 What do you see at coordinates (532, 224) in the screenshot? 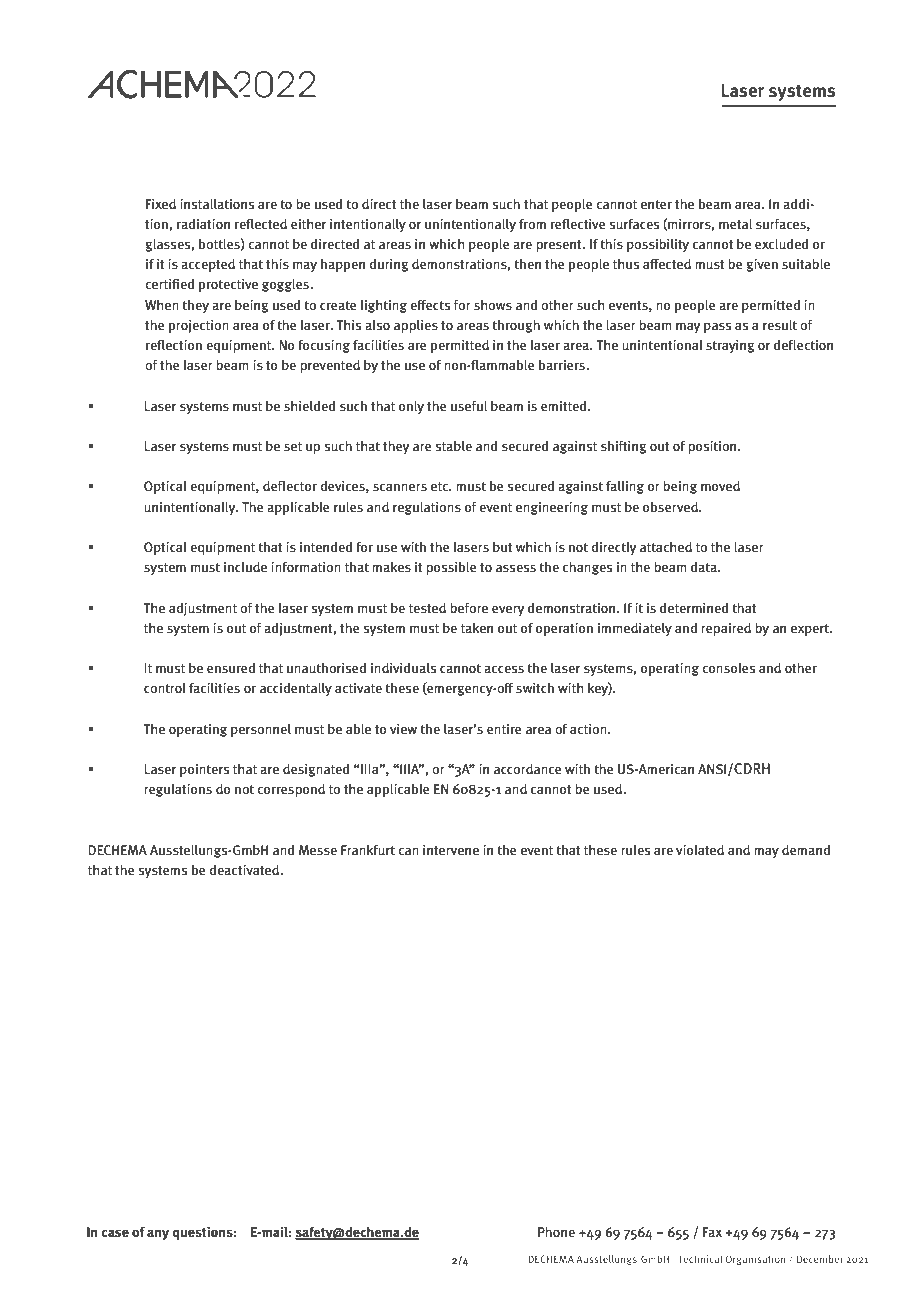
I see `from` at bounding box center [532, 224].
